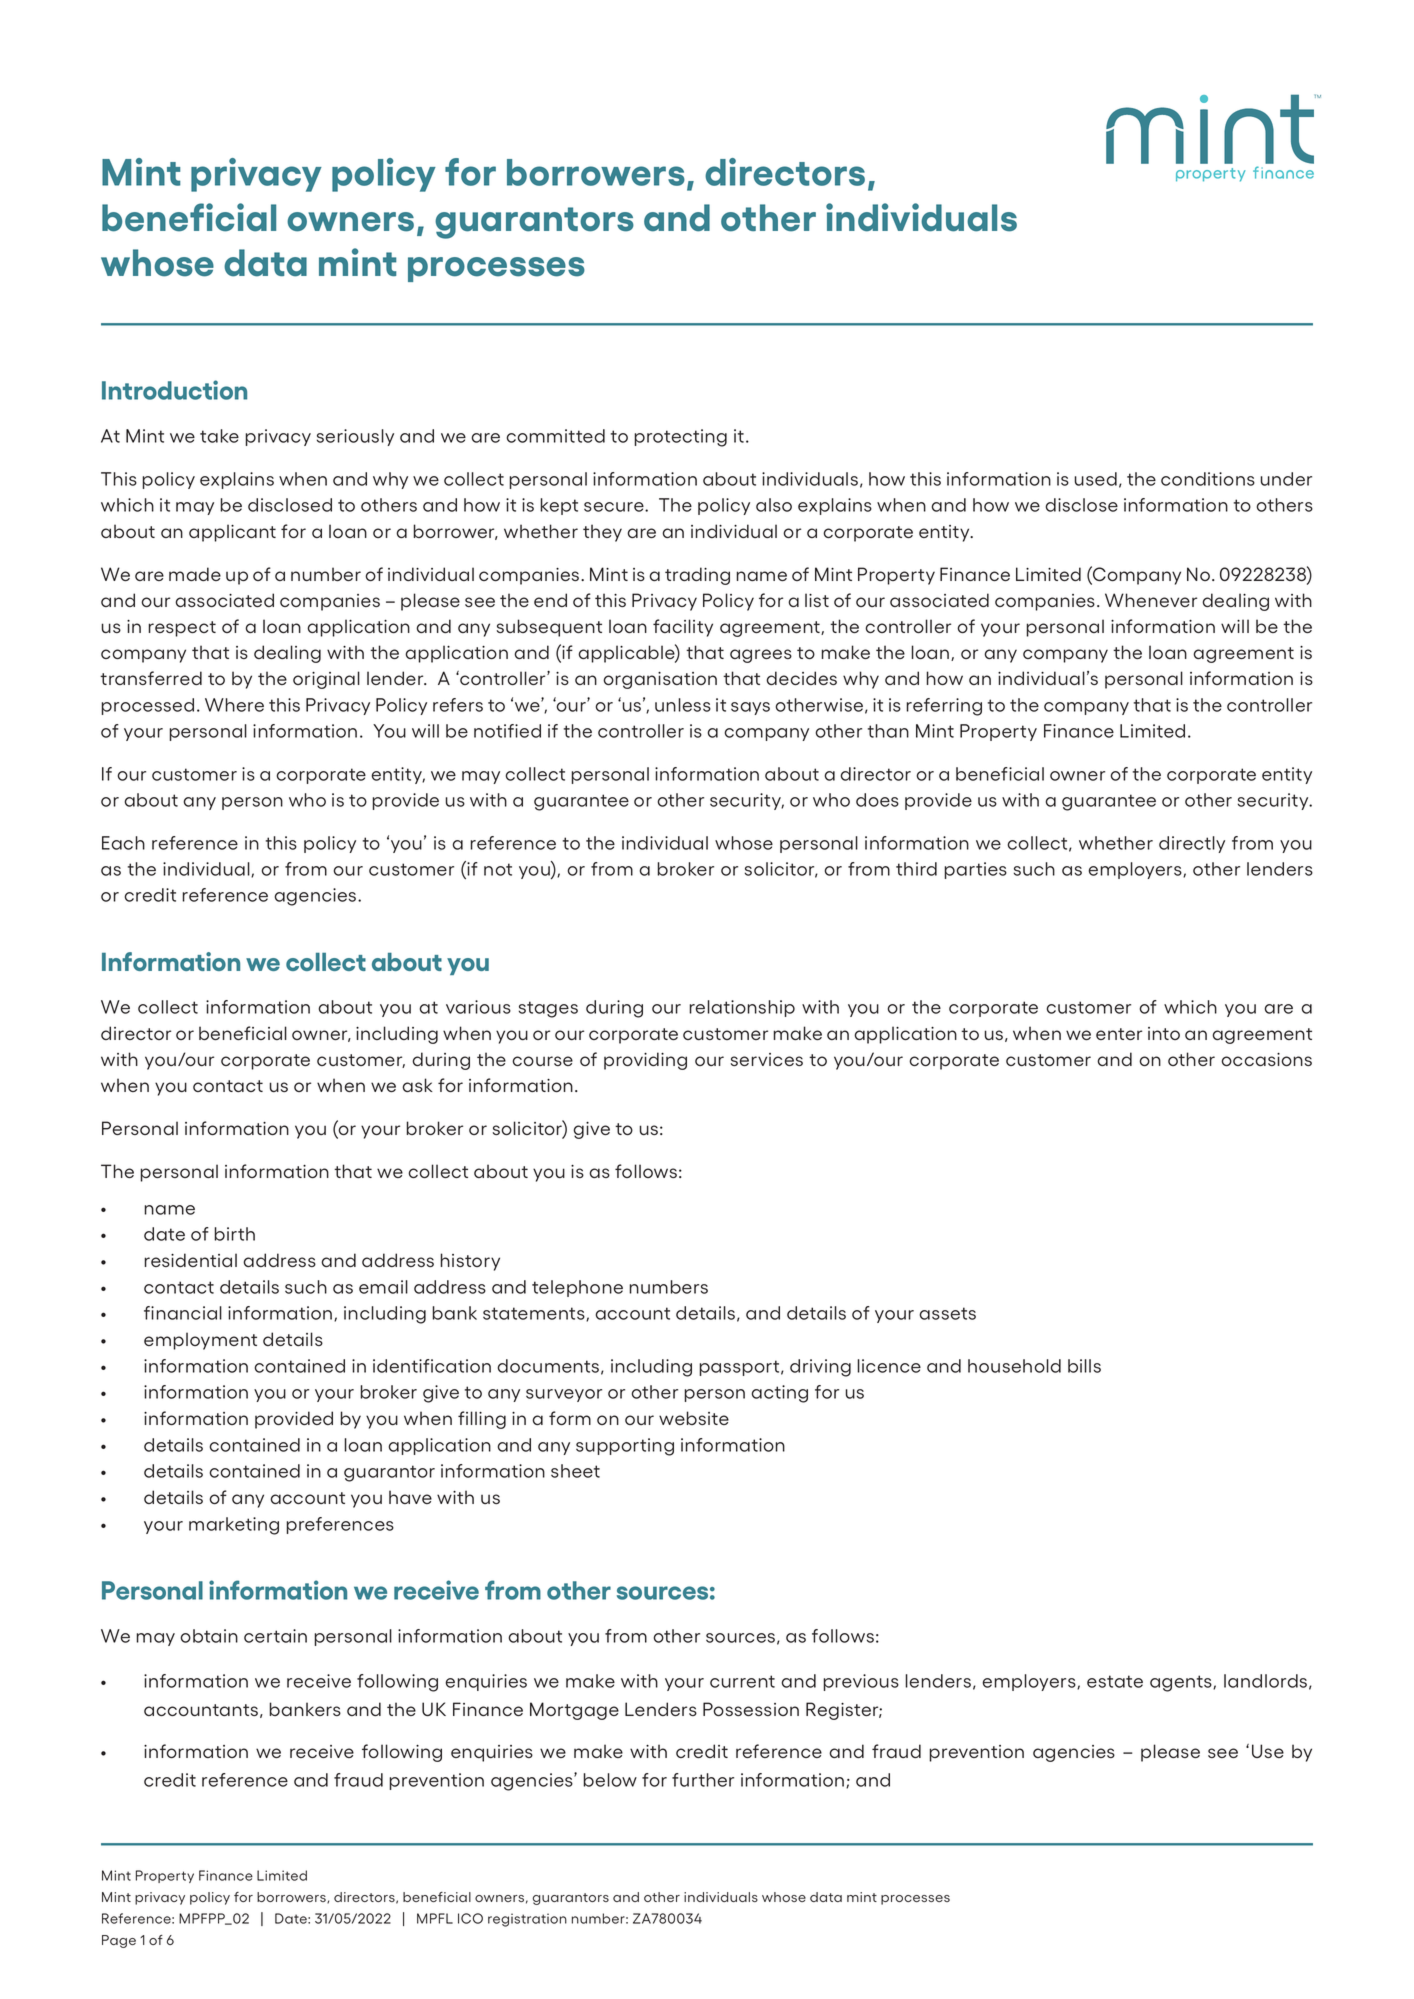 This screenshot has height=1999, width=1414. I want to click on Page, so click(119, 1941).
